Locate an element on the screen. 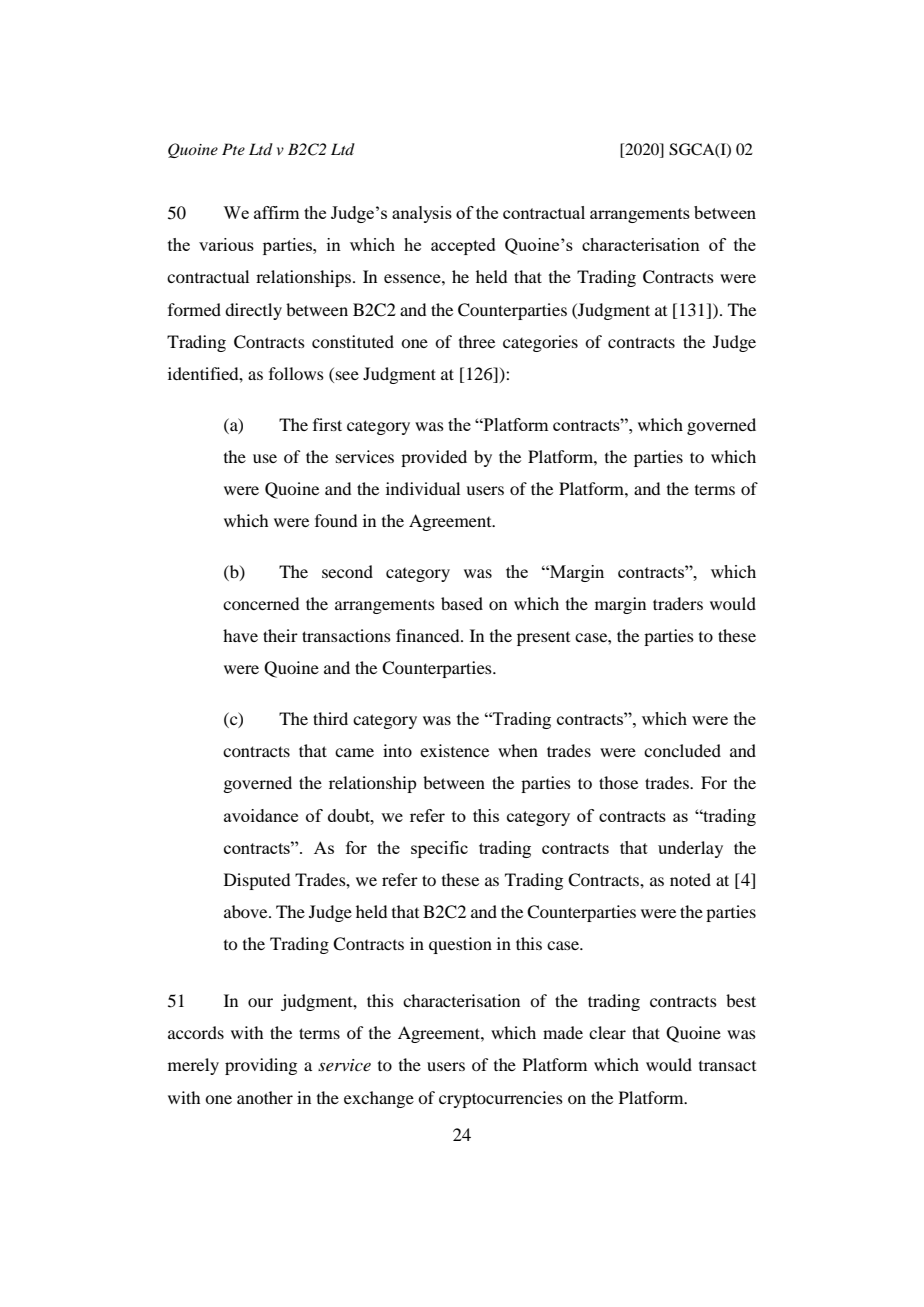  avoidance is located at coordinates (261, 815).
